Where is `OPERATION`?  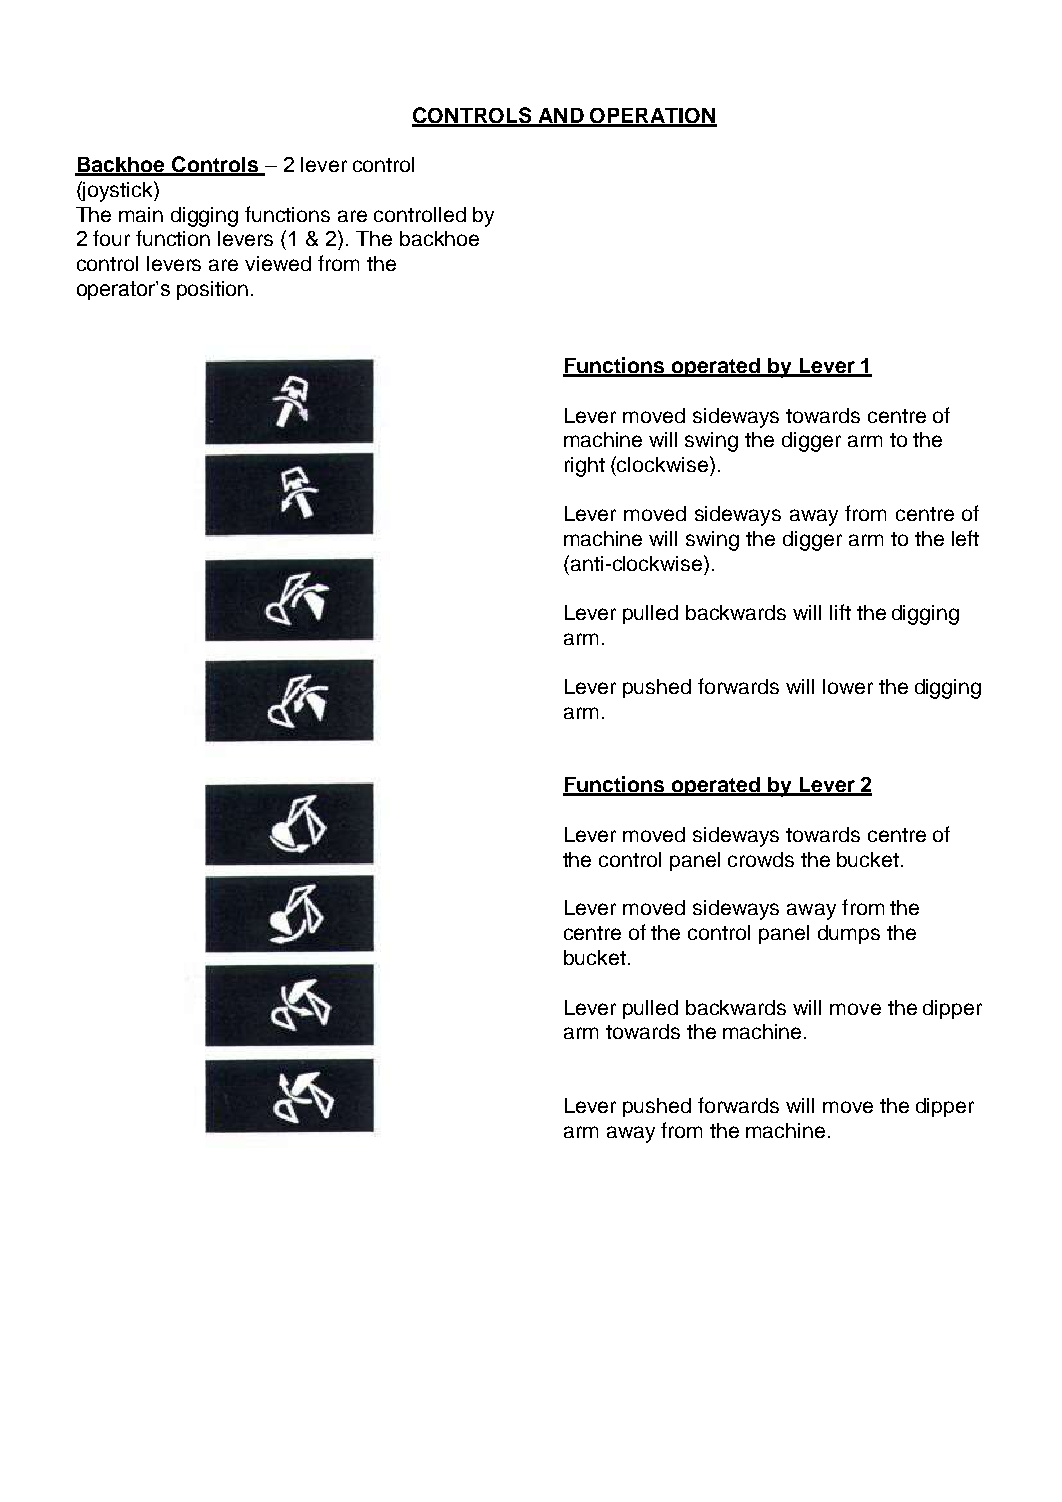 OPERATION is located at coordinates (652, 117).
